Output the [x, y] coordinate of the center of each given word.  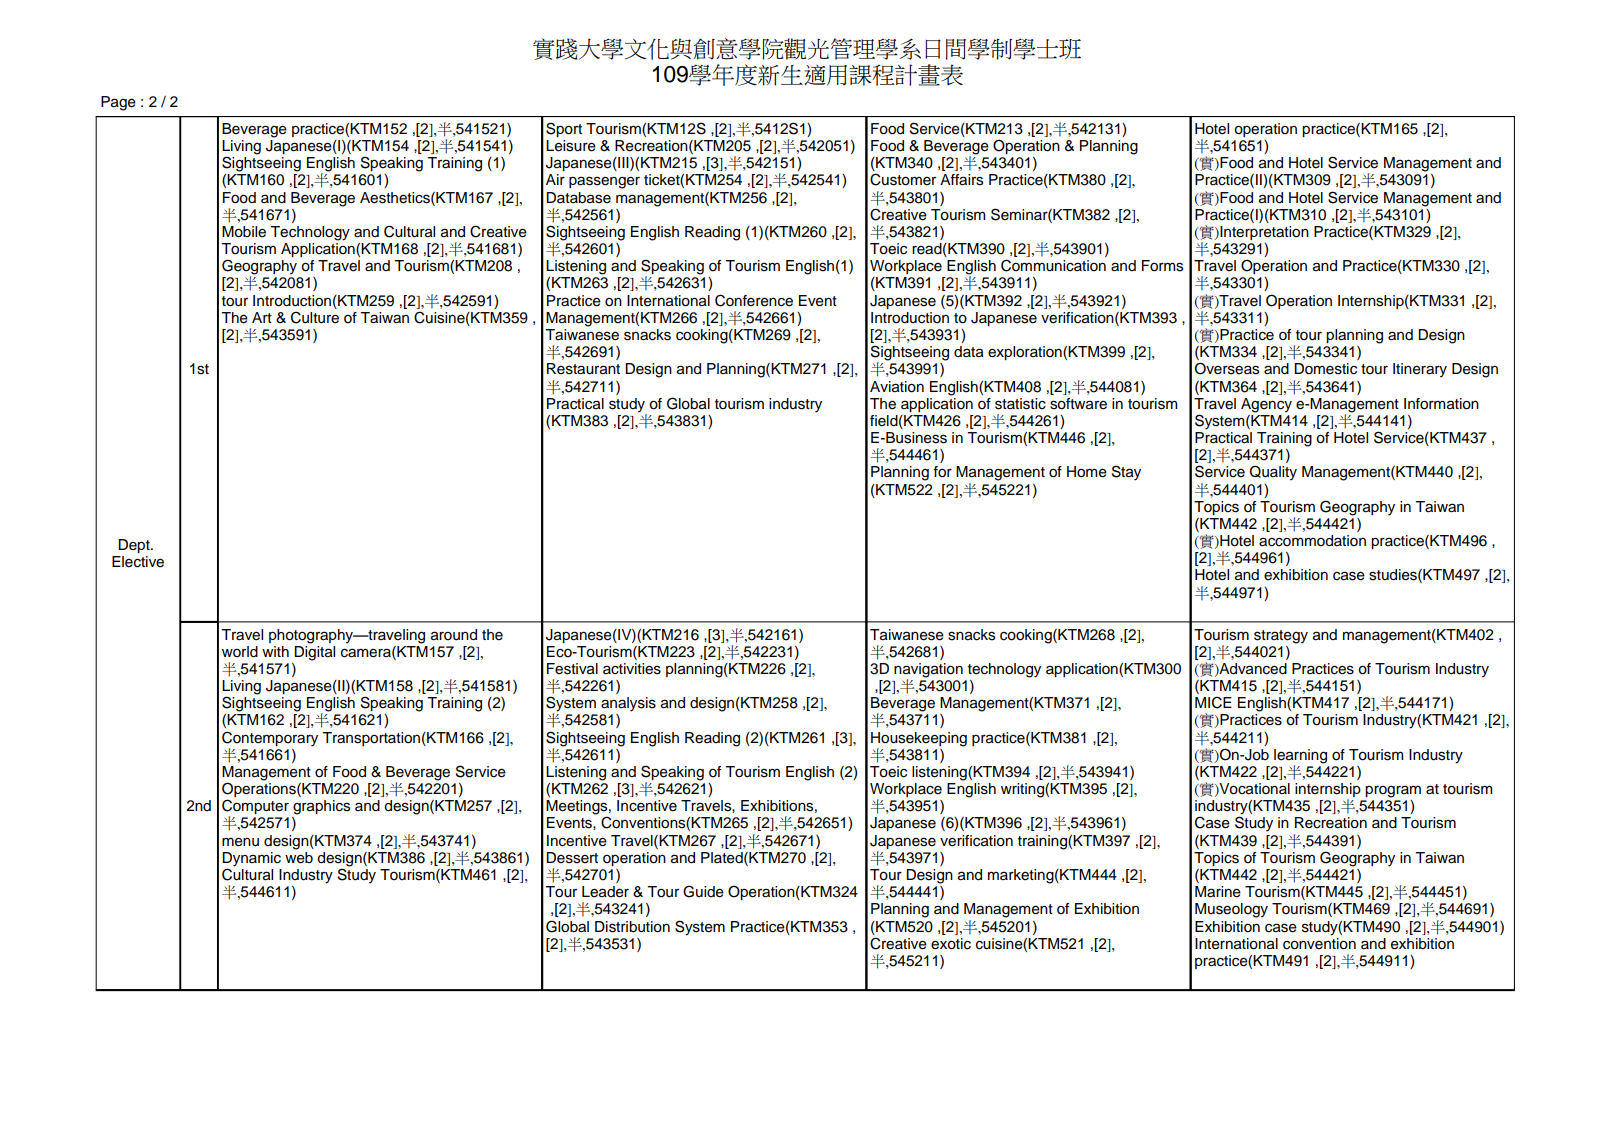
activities [632, 669]
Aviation [897, 387]
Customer [903, 179]
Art [262, 317]
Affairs [961, 180]
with [275, 651]
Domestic [1325, 369]
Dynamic [251, 860]
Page [118, 103]
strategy [1281, 637]
